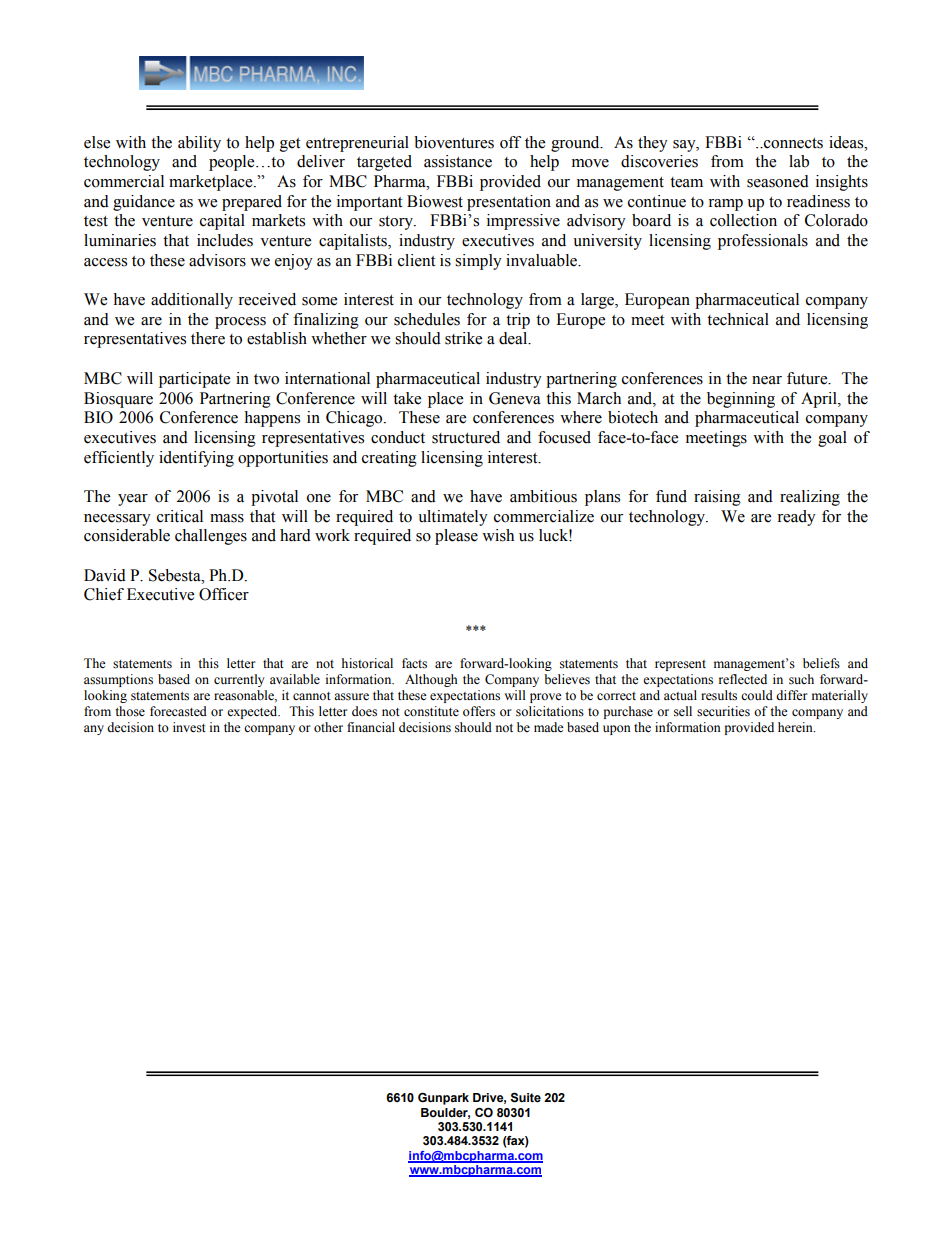 The width and height of the screenshot is (952, 1233). What do you see at coordinates (525, 1098) in the screenshot?
I see `Suite` at bounding box center [525, 1098].
